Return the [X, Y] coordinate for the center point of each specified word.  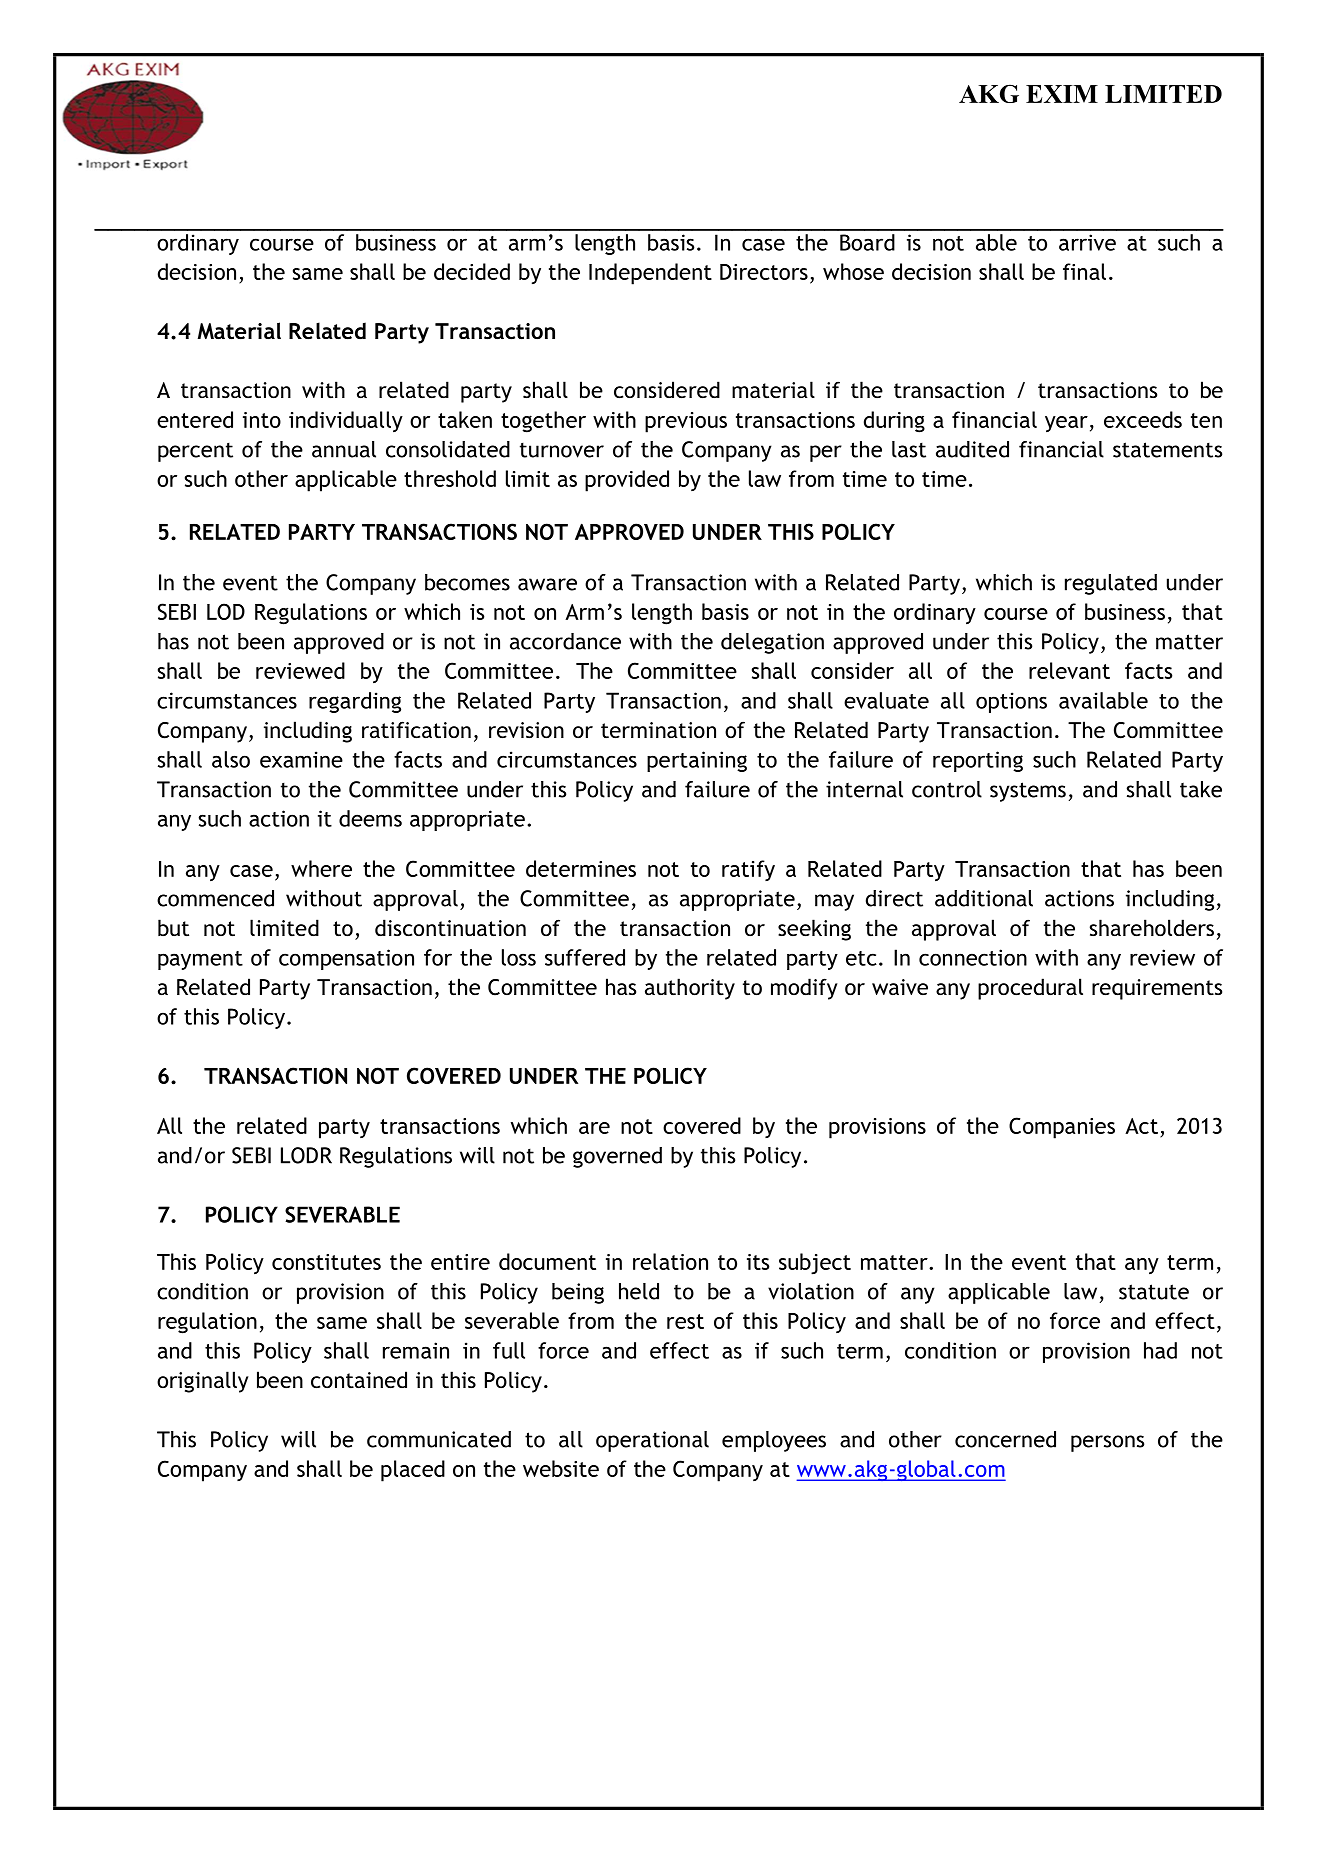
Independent [650, 274]
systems [1028, 792]
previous [686, 422]
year [1066, 424]
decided [472, 271]
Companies [1062, 1128]
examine [301, 759]
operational [652, 1441]
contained [359, 1380]
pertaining [697, 761]
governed [617, 1157]
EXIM [1062, 94]
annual [344, 449]
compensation [346, 959]
